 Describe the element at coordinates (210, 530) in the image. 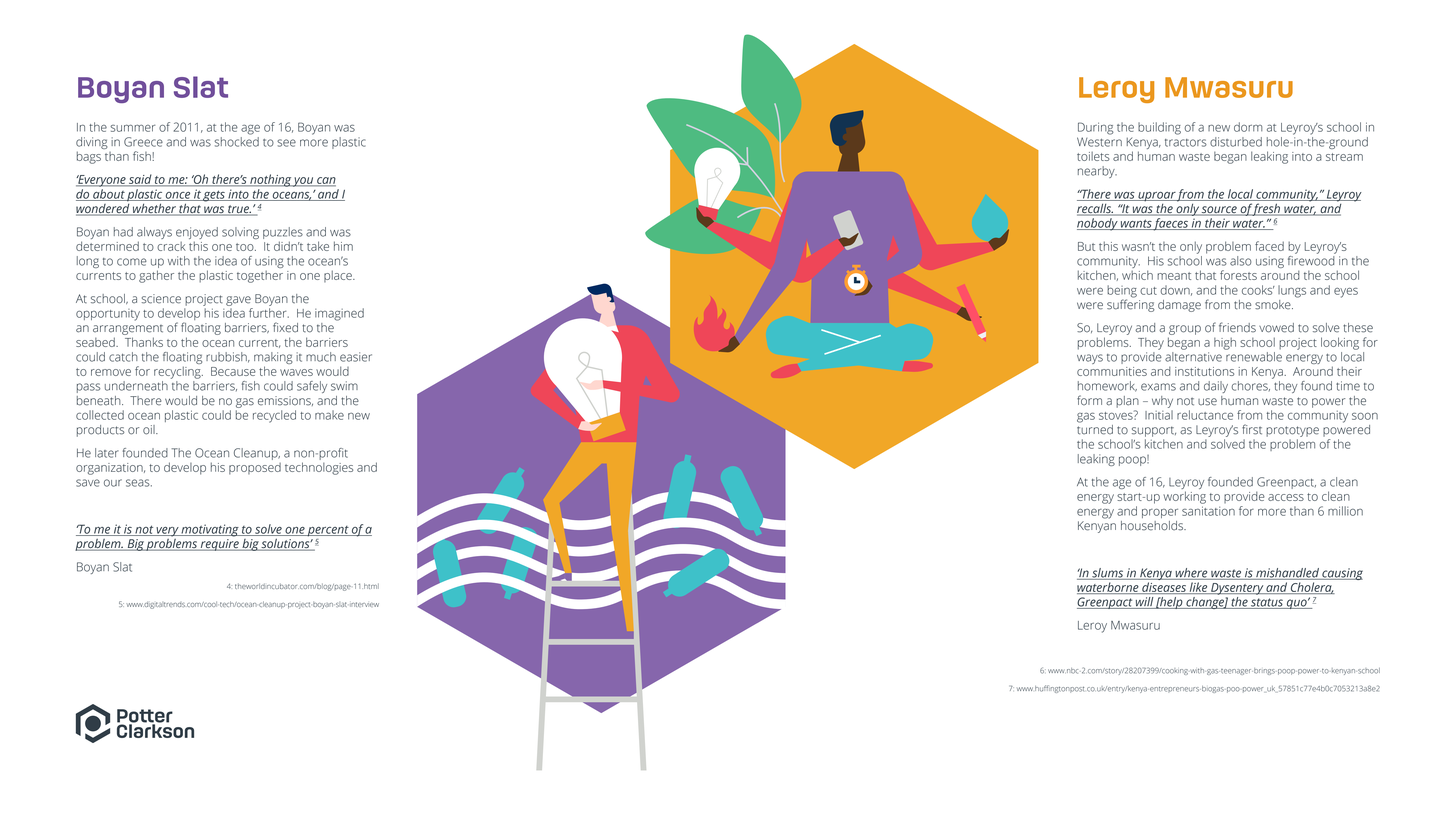

I see `motivating` at that location.
